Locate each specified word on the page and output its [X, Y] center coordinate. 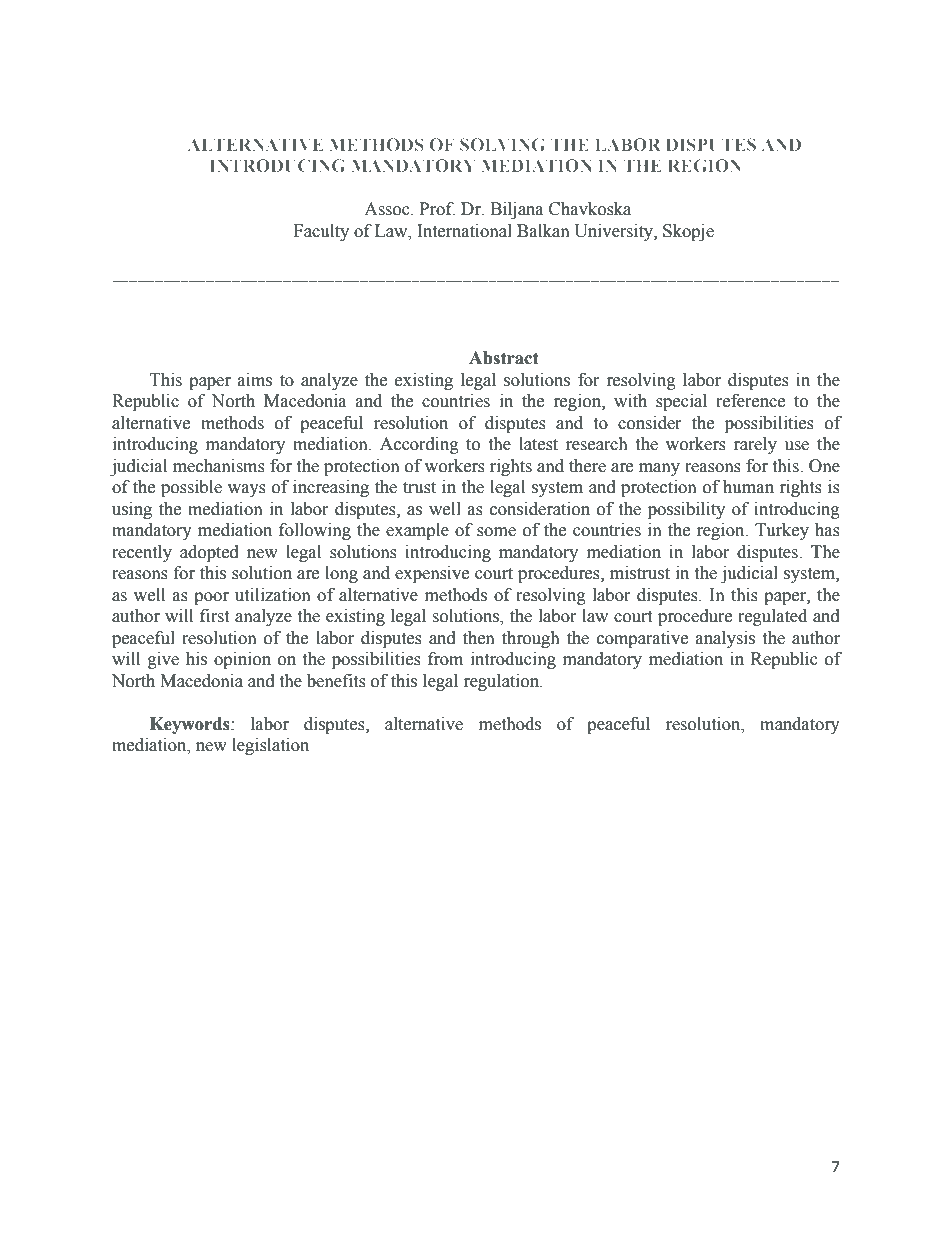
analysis [725, 639]
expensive [432, 574]
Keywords [191, 725]
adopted [209, 553]
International [464, 231]
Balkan [543, 231]
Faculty [321, 232]
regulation [503, 682]
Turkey [782, 531]
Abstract [504, 358]
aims [255, 380]
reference [750, 401]
